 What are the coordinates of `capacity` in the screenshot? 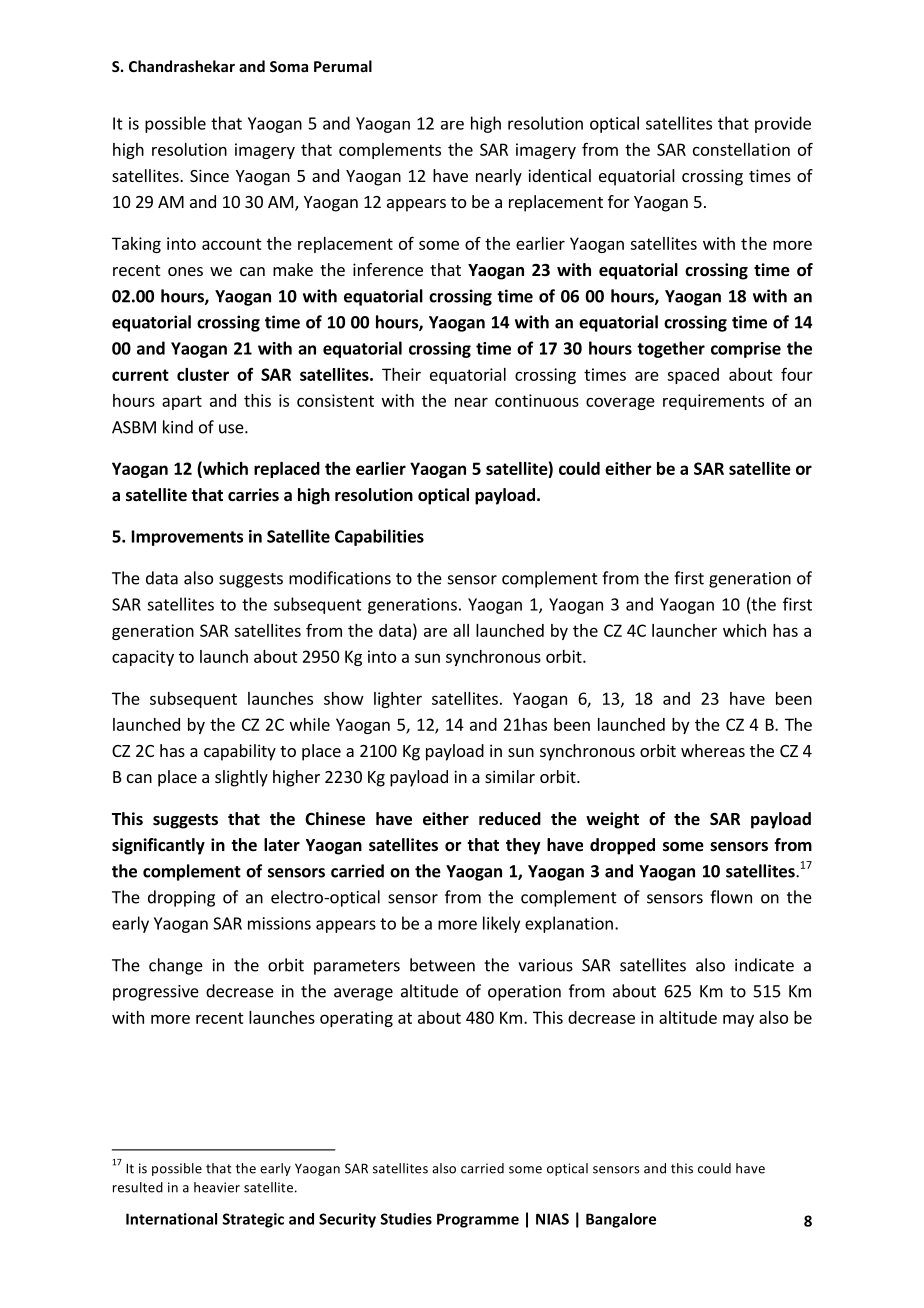 It's located at (143, 658).
